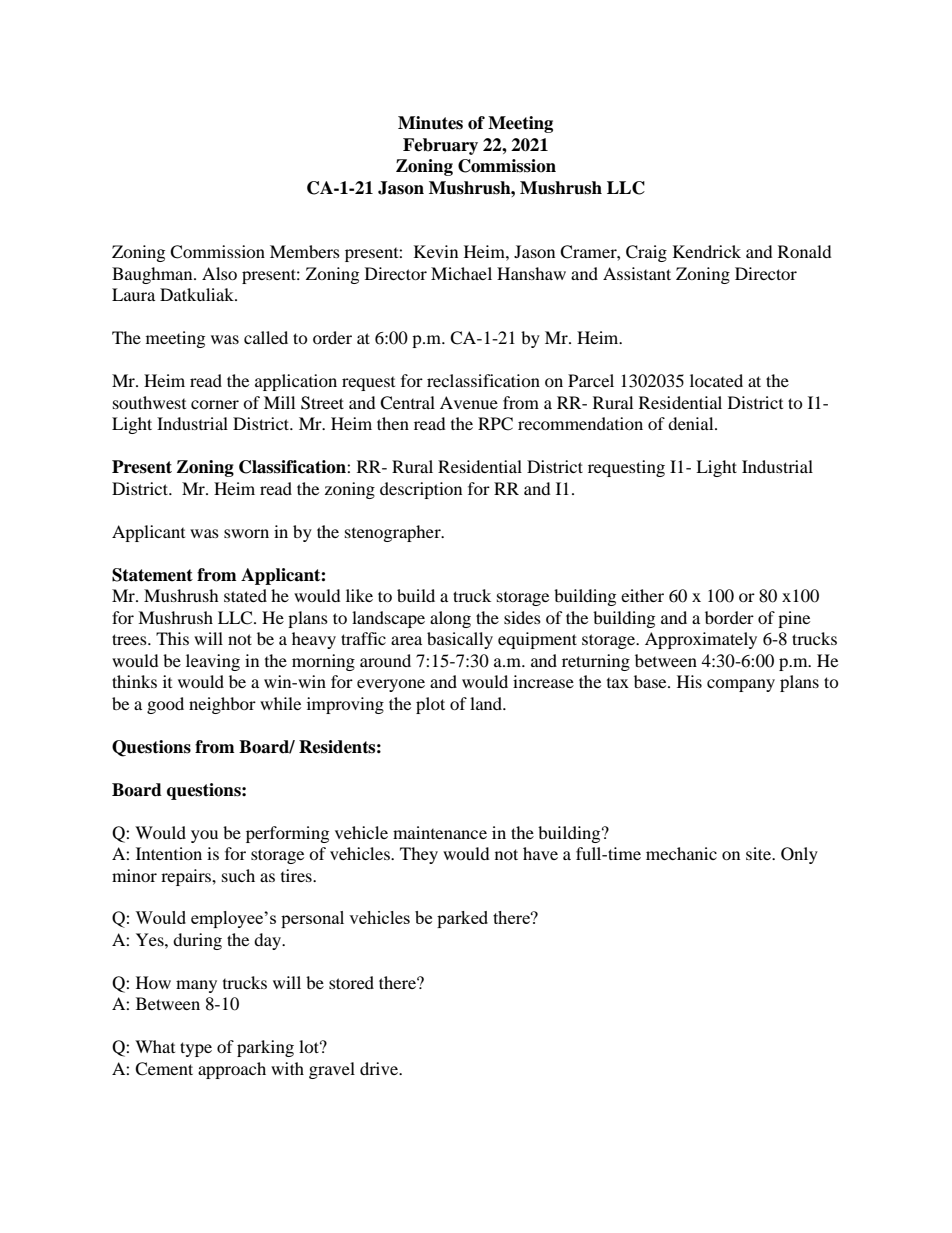  Describe the element at coordinates (245, 595) in the screenshot. I see `stated` at that location.
